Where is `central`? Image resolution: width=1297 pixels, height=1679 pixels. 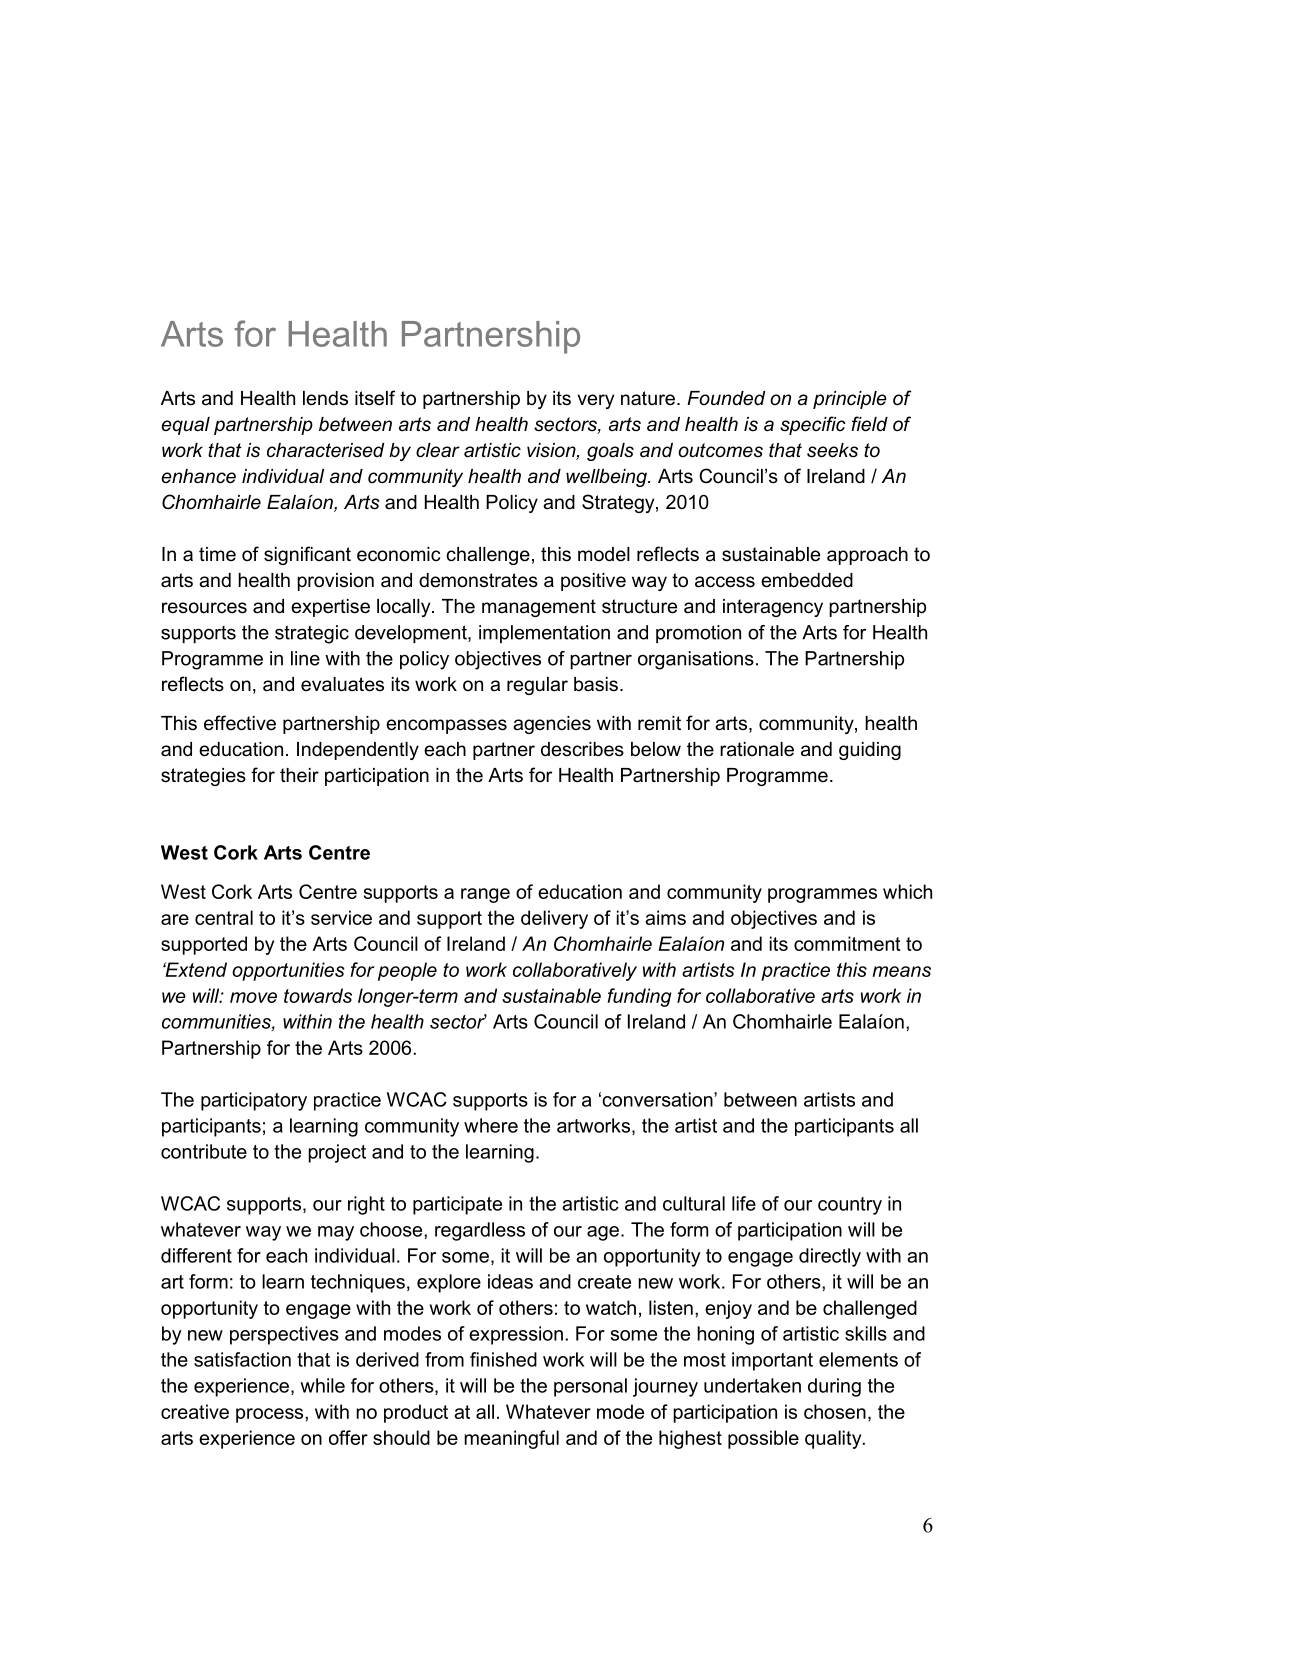 central is located at coordinates (224, 917).
